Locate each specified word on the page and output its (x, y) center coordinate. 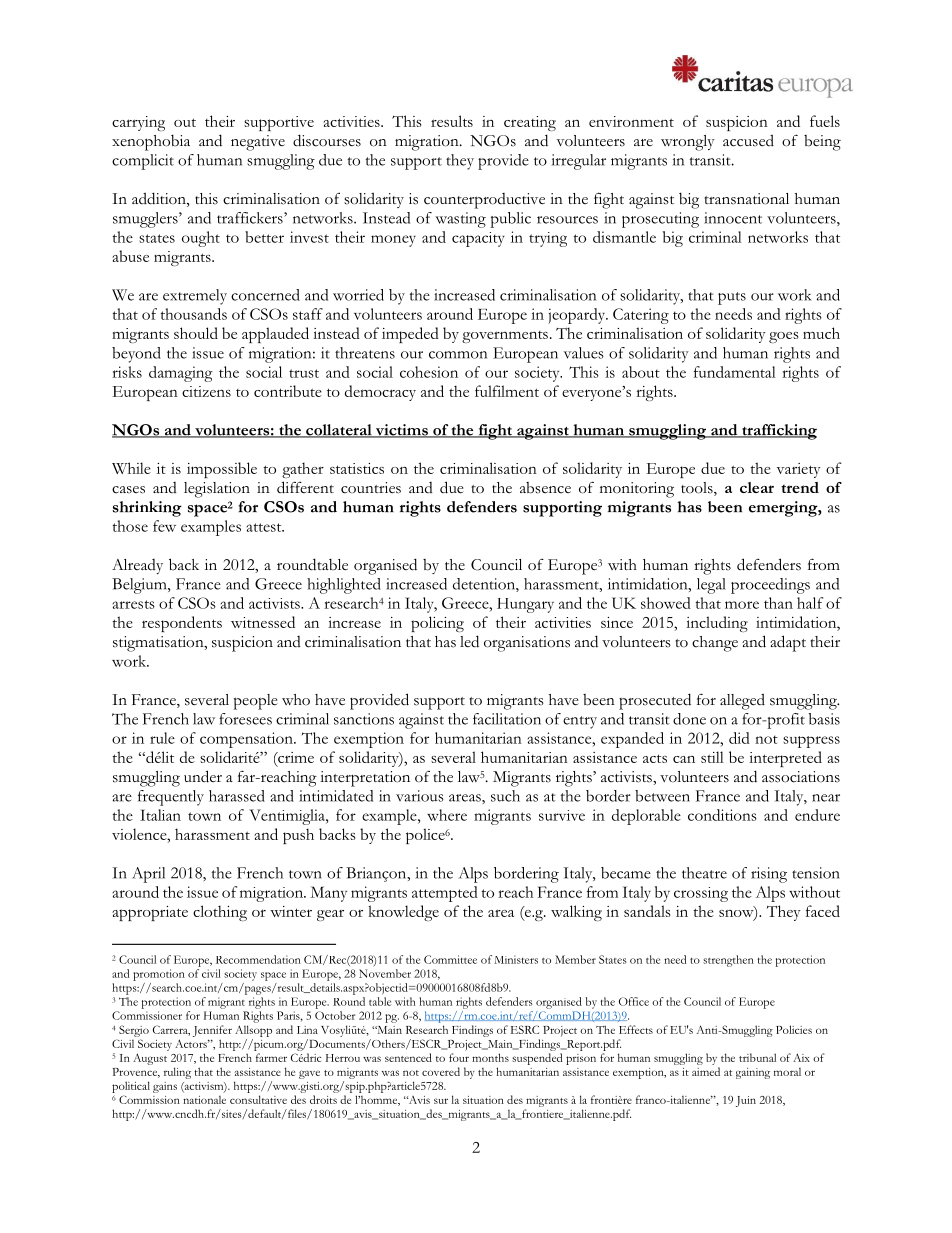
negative (258, 143)
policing (437, 624)
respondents (182, 624)
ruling (177, 1073)
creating (530, 123)
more (742, 605)
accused (748, 140)
